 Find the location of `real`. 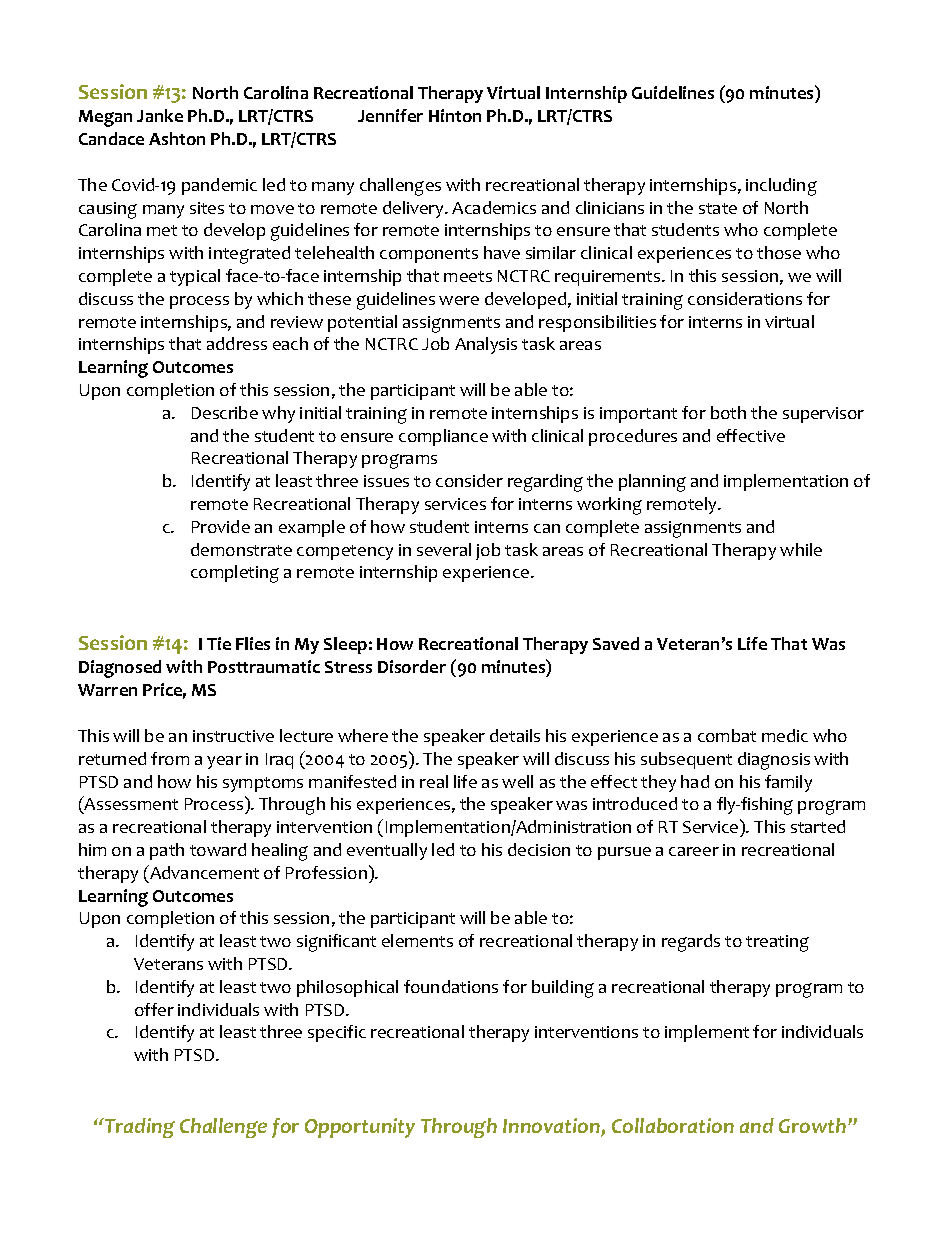

real is located at coordinates (434, 781).
